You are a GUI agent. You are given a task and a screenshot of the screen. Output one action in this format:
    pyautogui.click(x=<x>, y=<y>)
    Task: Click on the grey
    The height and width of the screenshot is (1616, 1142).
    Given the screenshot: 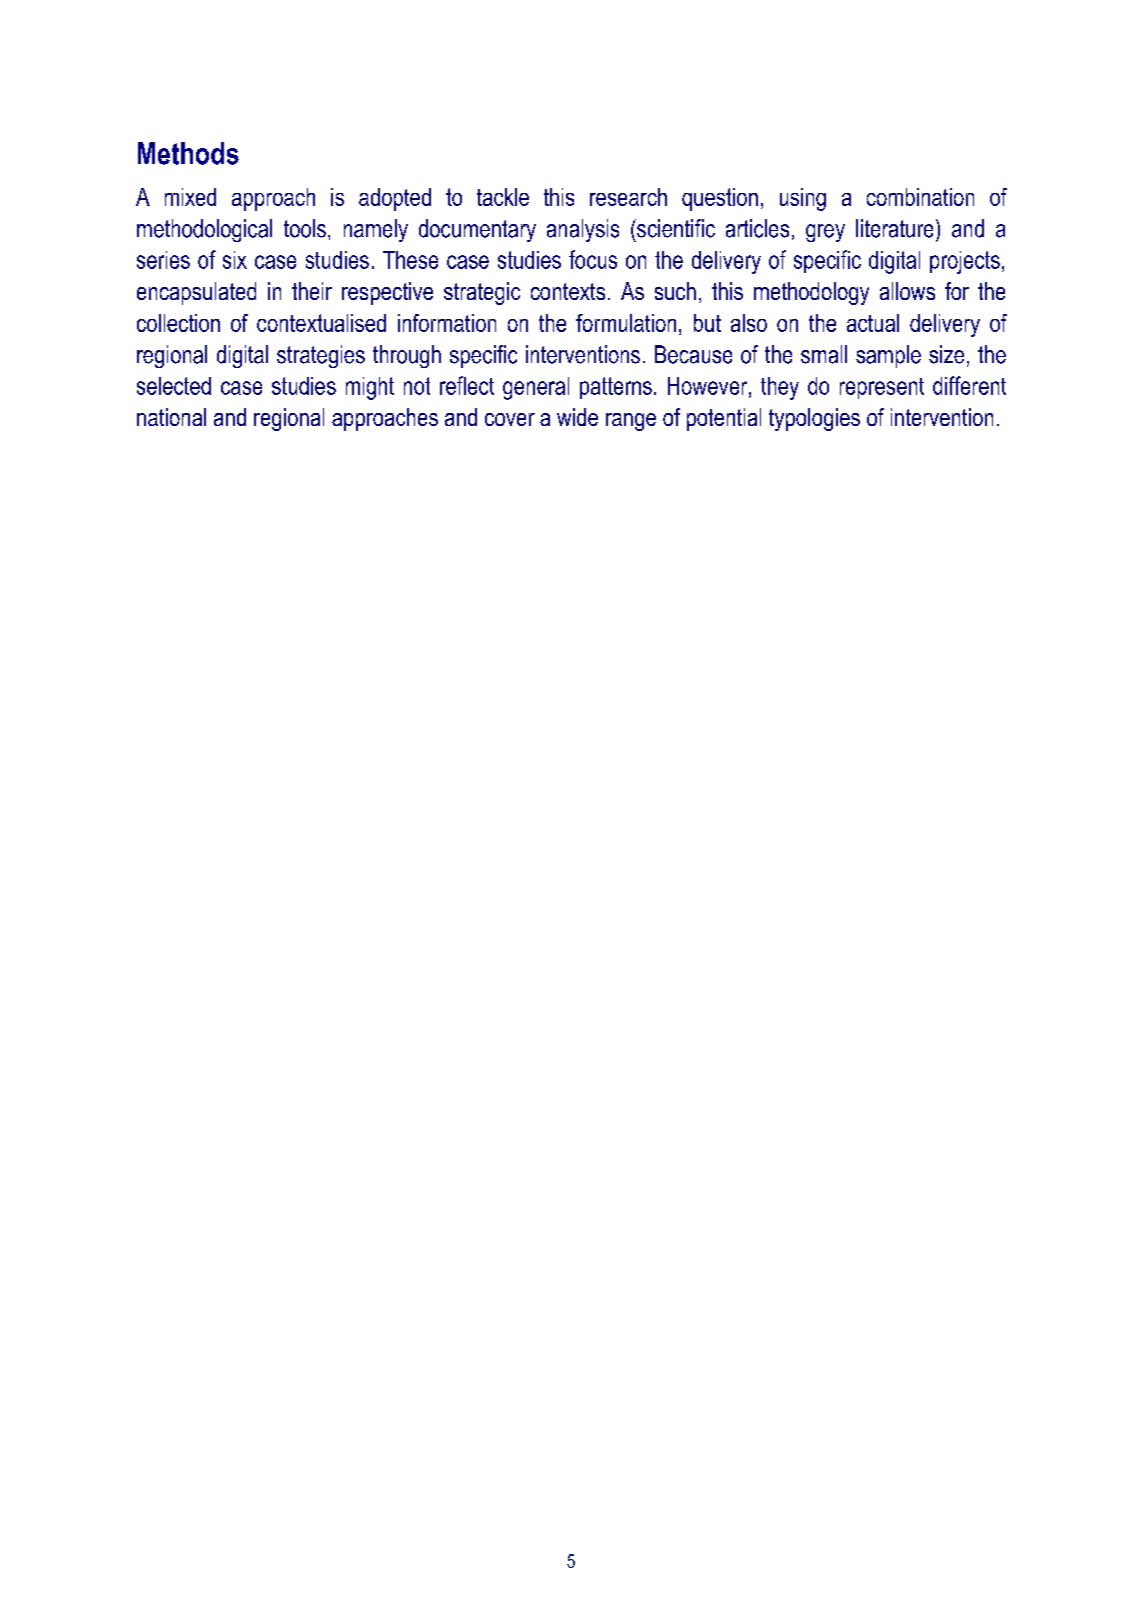 What is the action you would take?
    pyautogui.click(x=825, y=233)
